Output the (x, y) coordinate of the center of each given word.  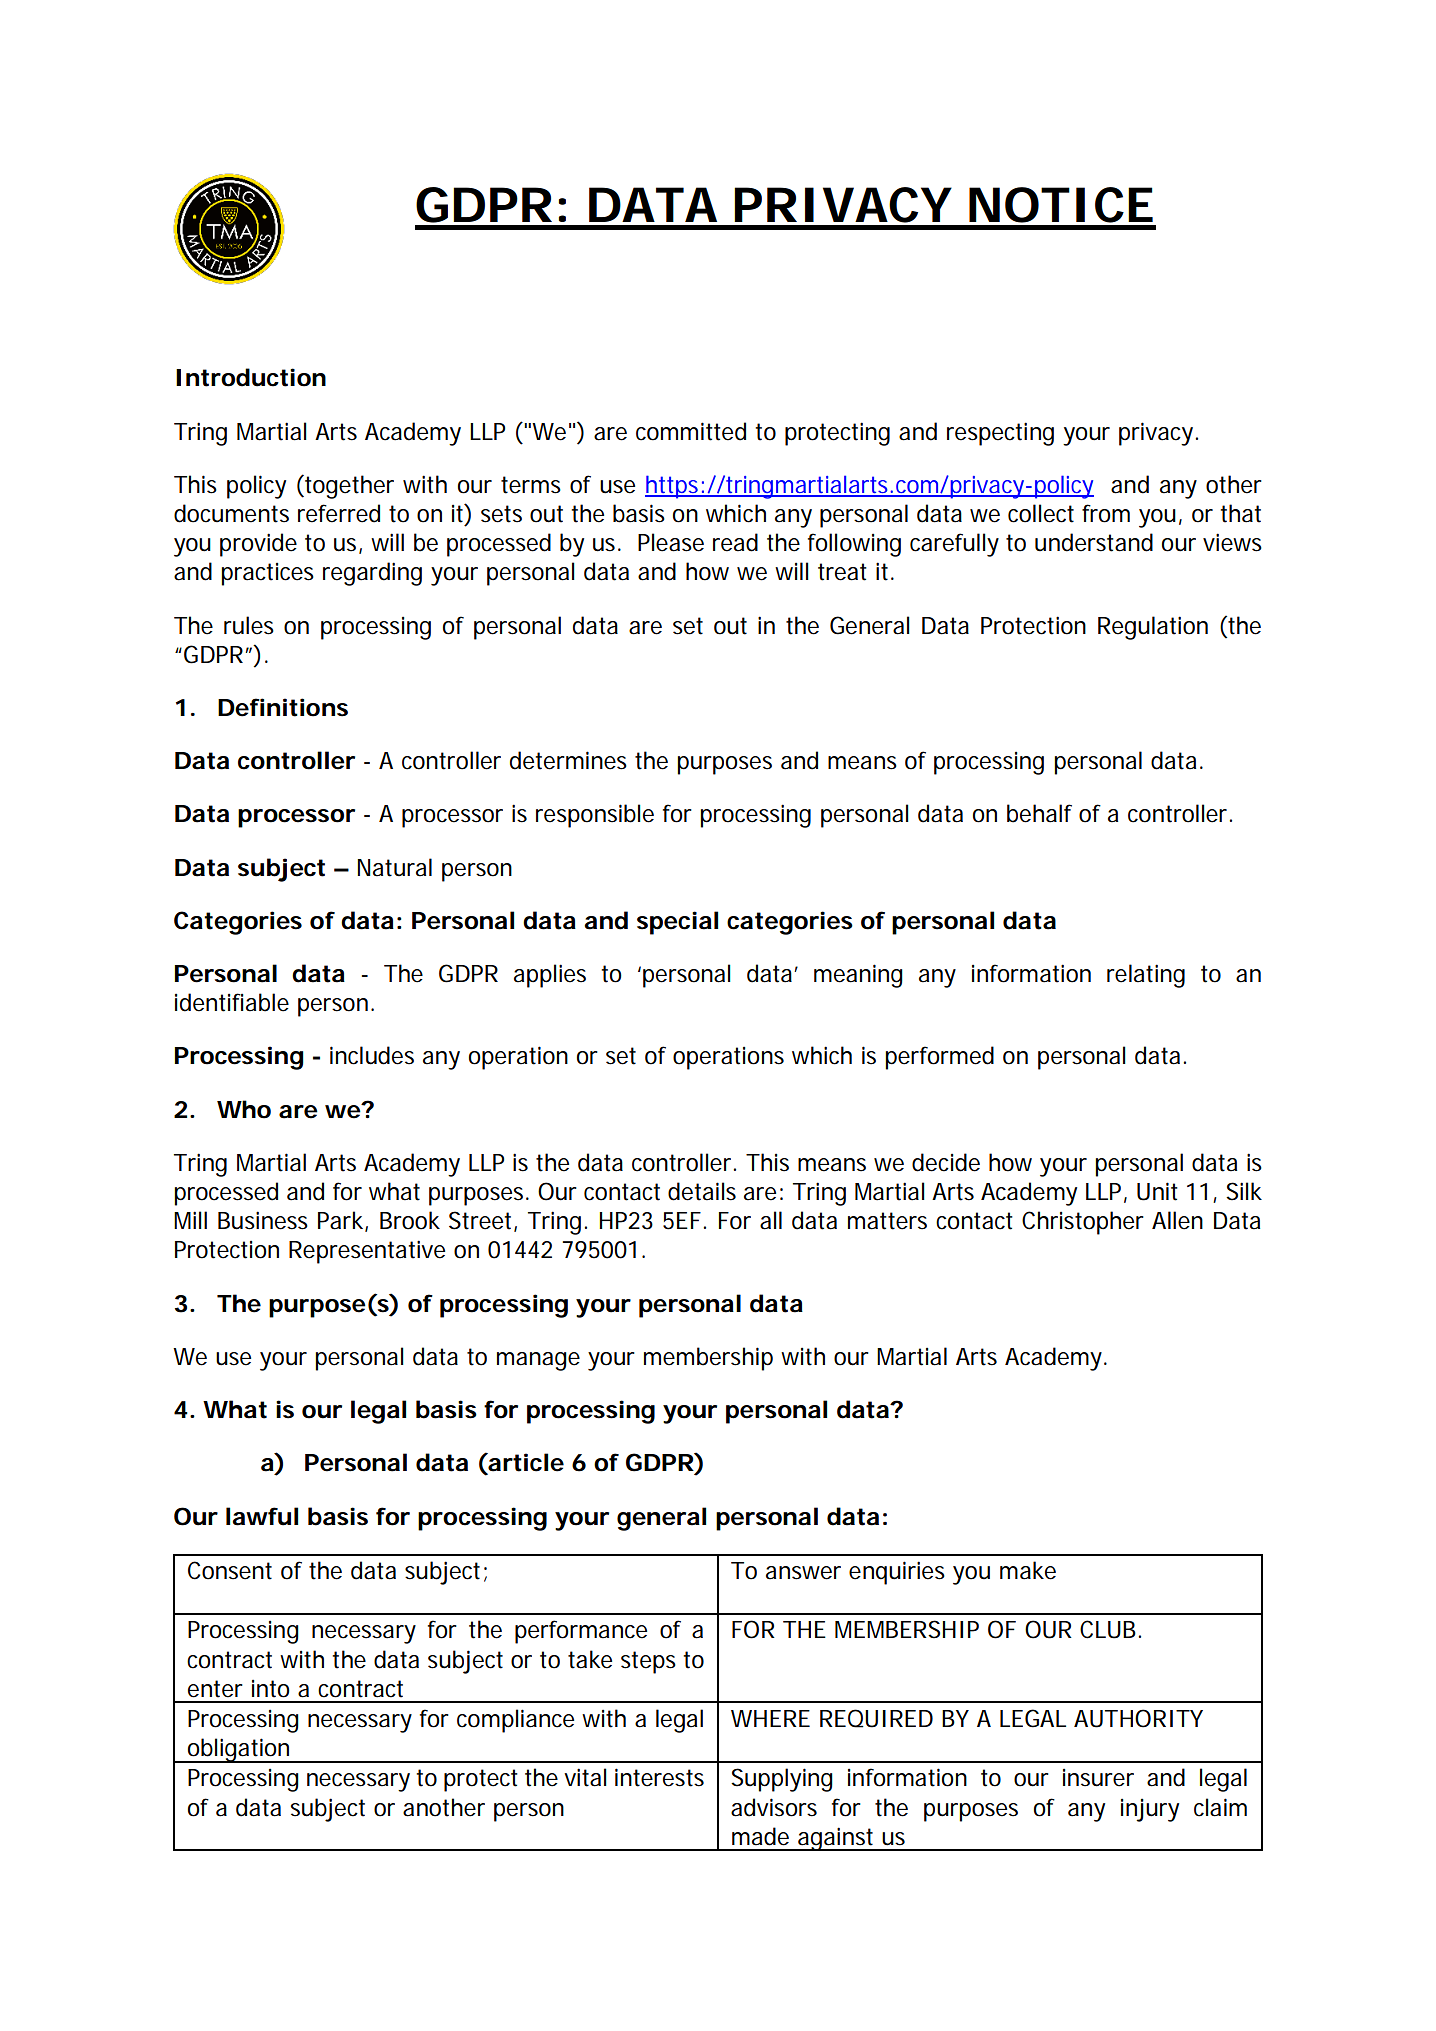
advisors (774, 1807)
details (702, 1191)
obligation (239, 1750)
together (348, 487)
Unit (1157, 1191)
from (1106, 513)
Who (244, 1109)
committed (691, 431)
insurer (1098, 1778)
